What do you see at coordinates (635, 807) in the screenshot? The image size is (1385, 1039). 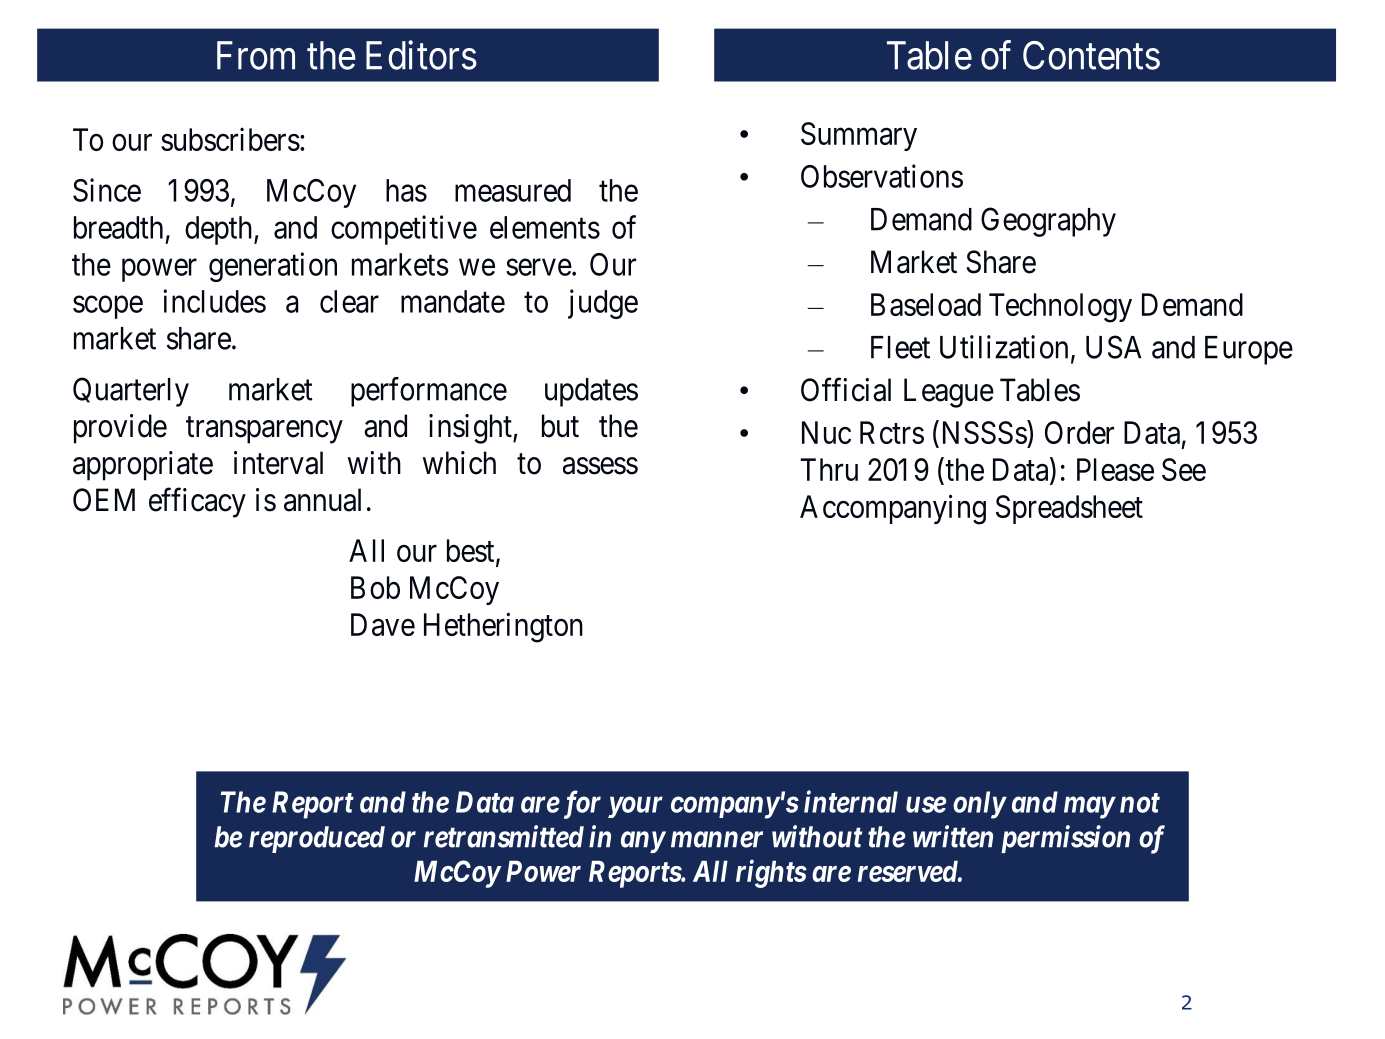 I see `your` at bounding box center [635, 807].
